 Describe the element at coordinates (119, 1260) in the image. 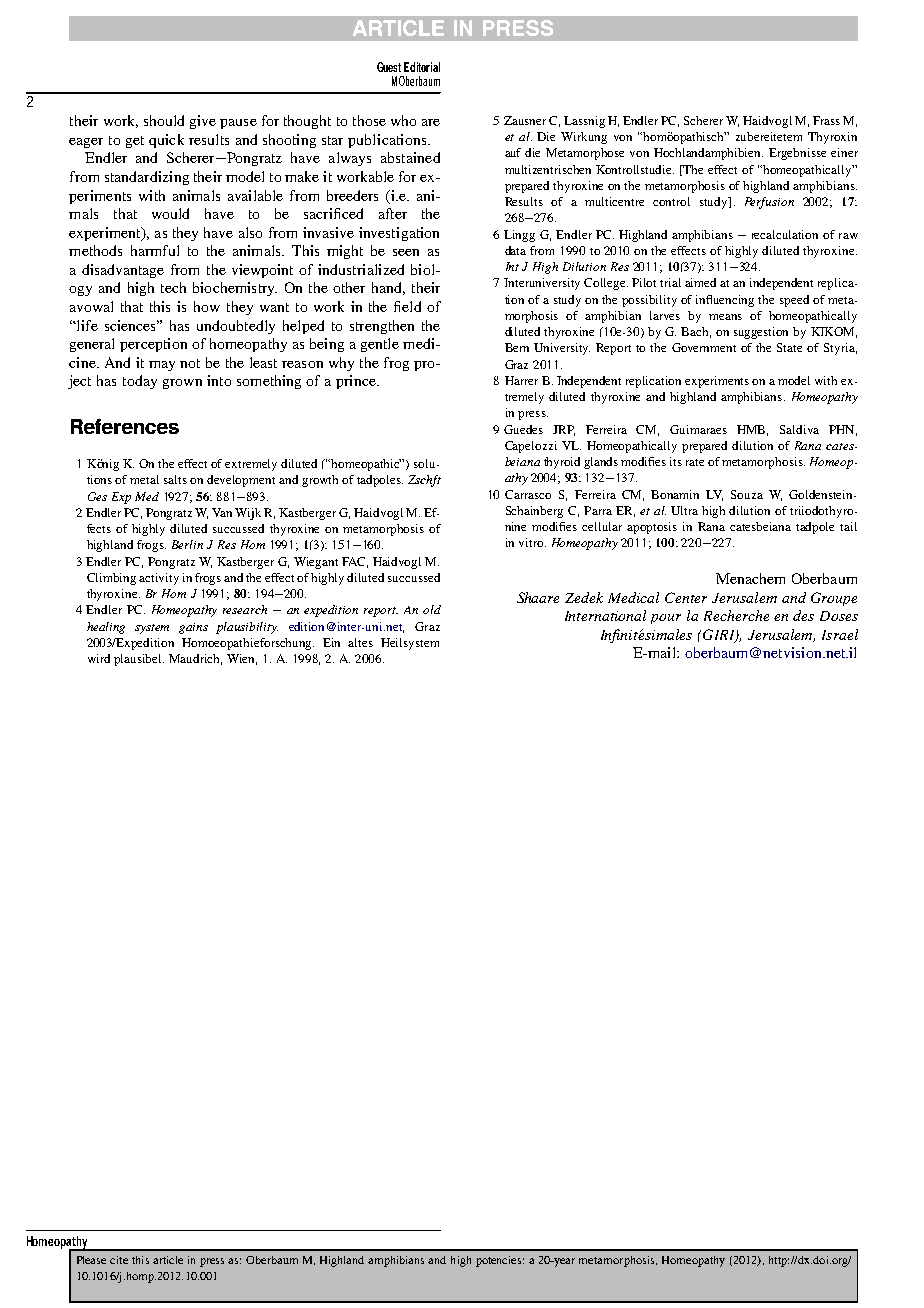

I see `cite` at that location.
